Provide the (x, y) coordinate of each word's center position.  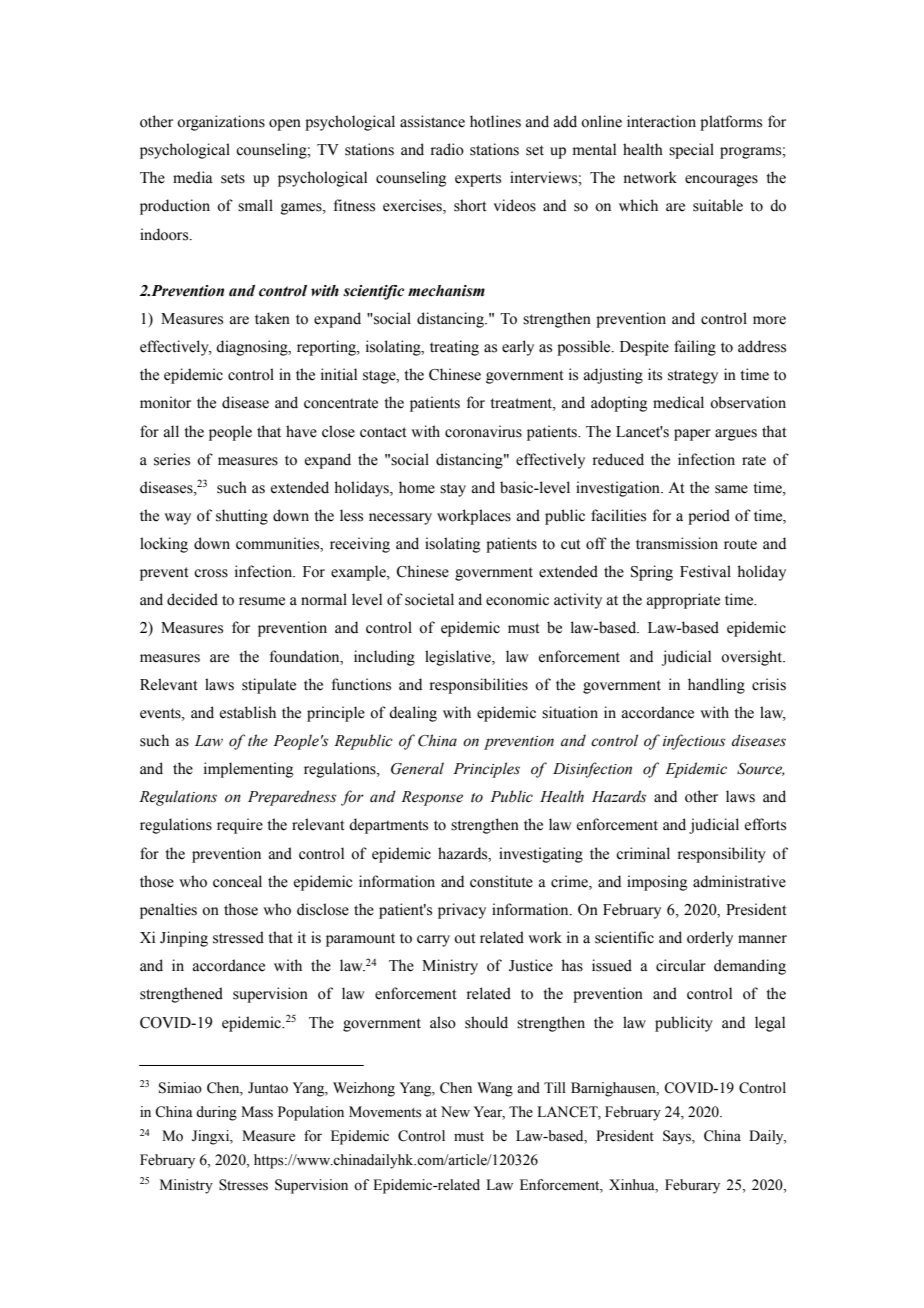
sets (233, 178)
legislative (459, 658)
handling (716, 686)
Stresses (243, 1185)
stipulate (269, 686)
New (455, 1112)
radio (447, 149)
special (691, 151)
